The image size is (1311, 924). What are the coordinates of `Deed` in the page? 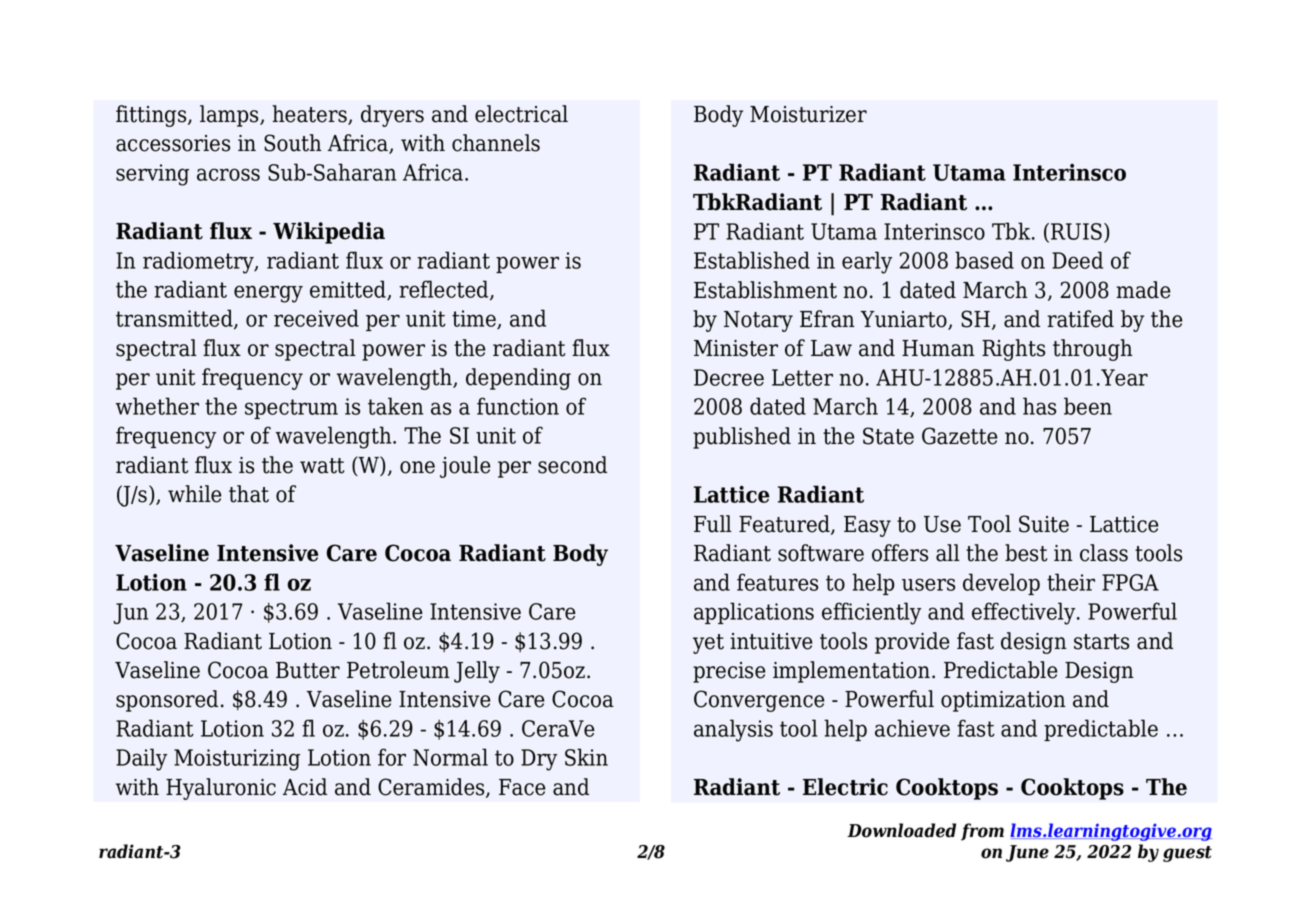 It's located at (1077, 260).
